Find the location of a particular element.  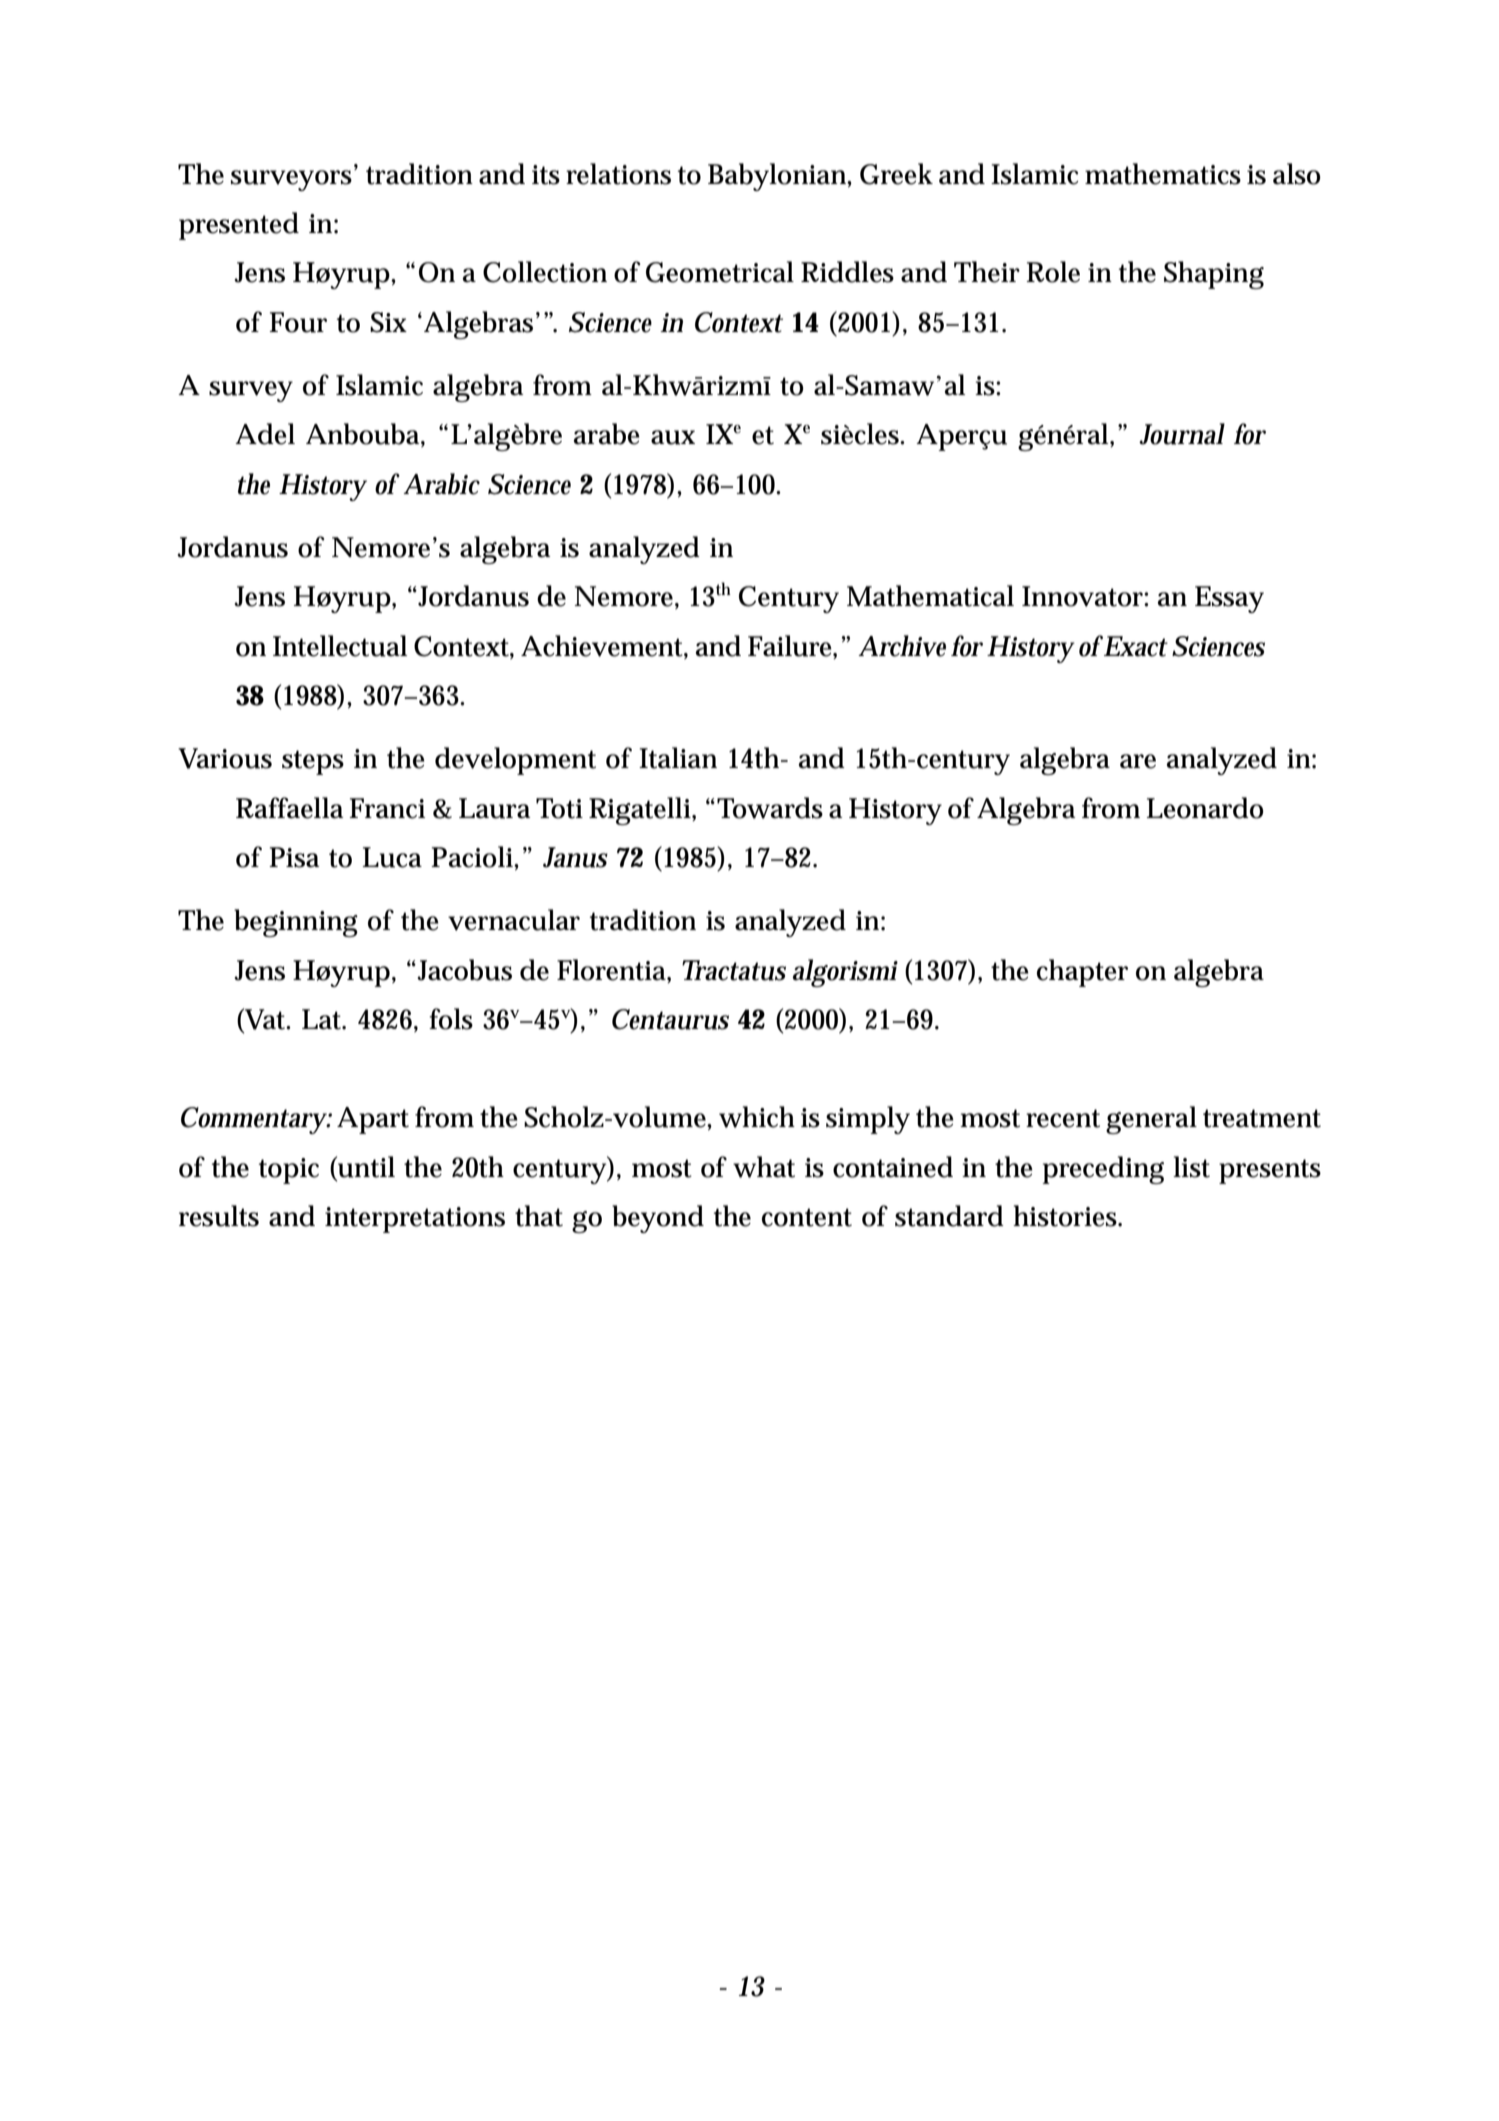

presented is located at coordinates (239, 226).
